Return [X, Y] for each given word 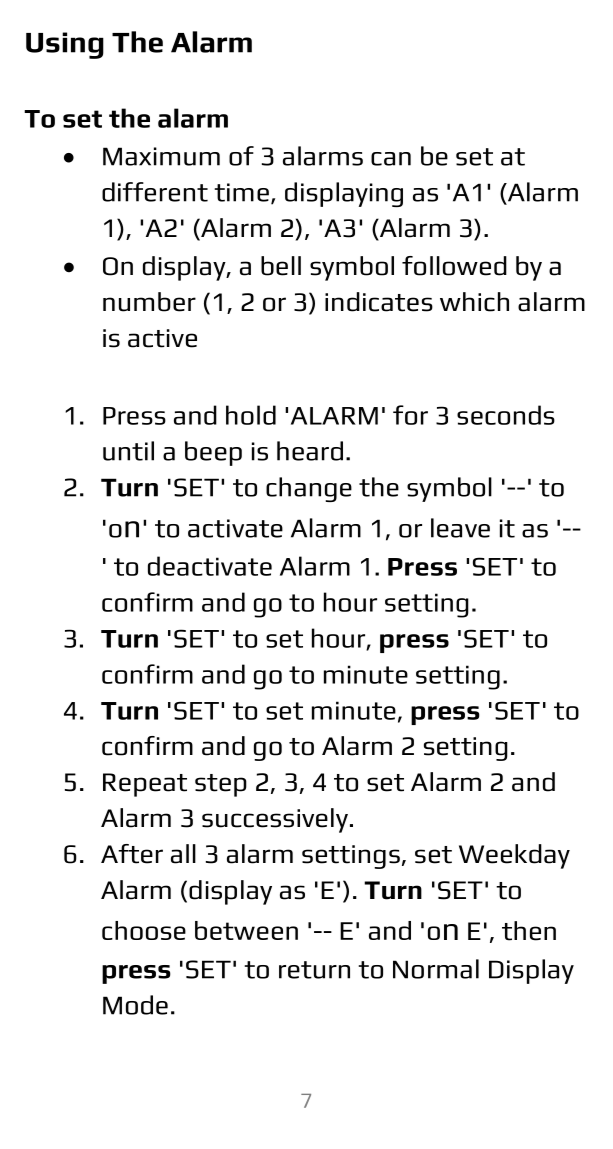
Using [65, 45]
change [309, 489]
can [391, 159]
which [474, 302]
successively [275, 820]
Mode [135, 1005]
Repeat [145, 785]
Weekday [514, 856]
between [246, 930]
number [149, 302]
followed [454, 266]
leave [460, 528]
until [128, 451]
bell [281, 266]
